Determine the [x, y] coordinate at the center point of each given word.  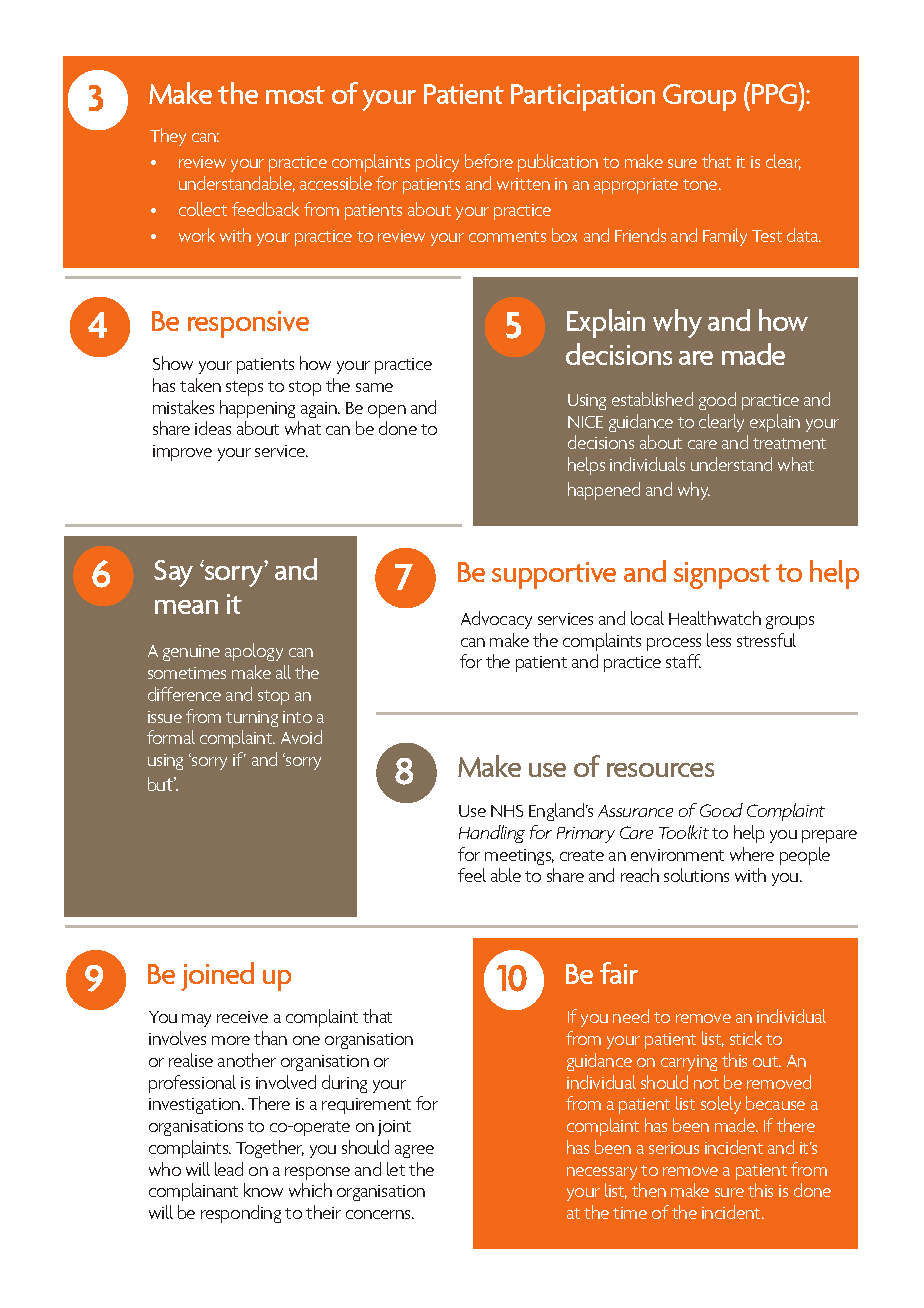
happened [604, 491]
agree [414, 1151]
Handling [492, 834]
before [489, 161]
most [295, 95]
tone [701, 184]
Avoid [301, 737]
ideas [213, 428]
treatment [789, 443]
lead [229, 1169]
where [752, 854]
